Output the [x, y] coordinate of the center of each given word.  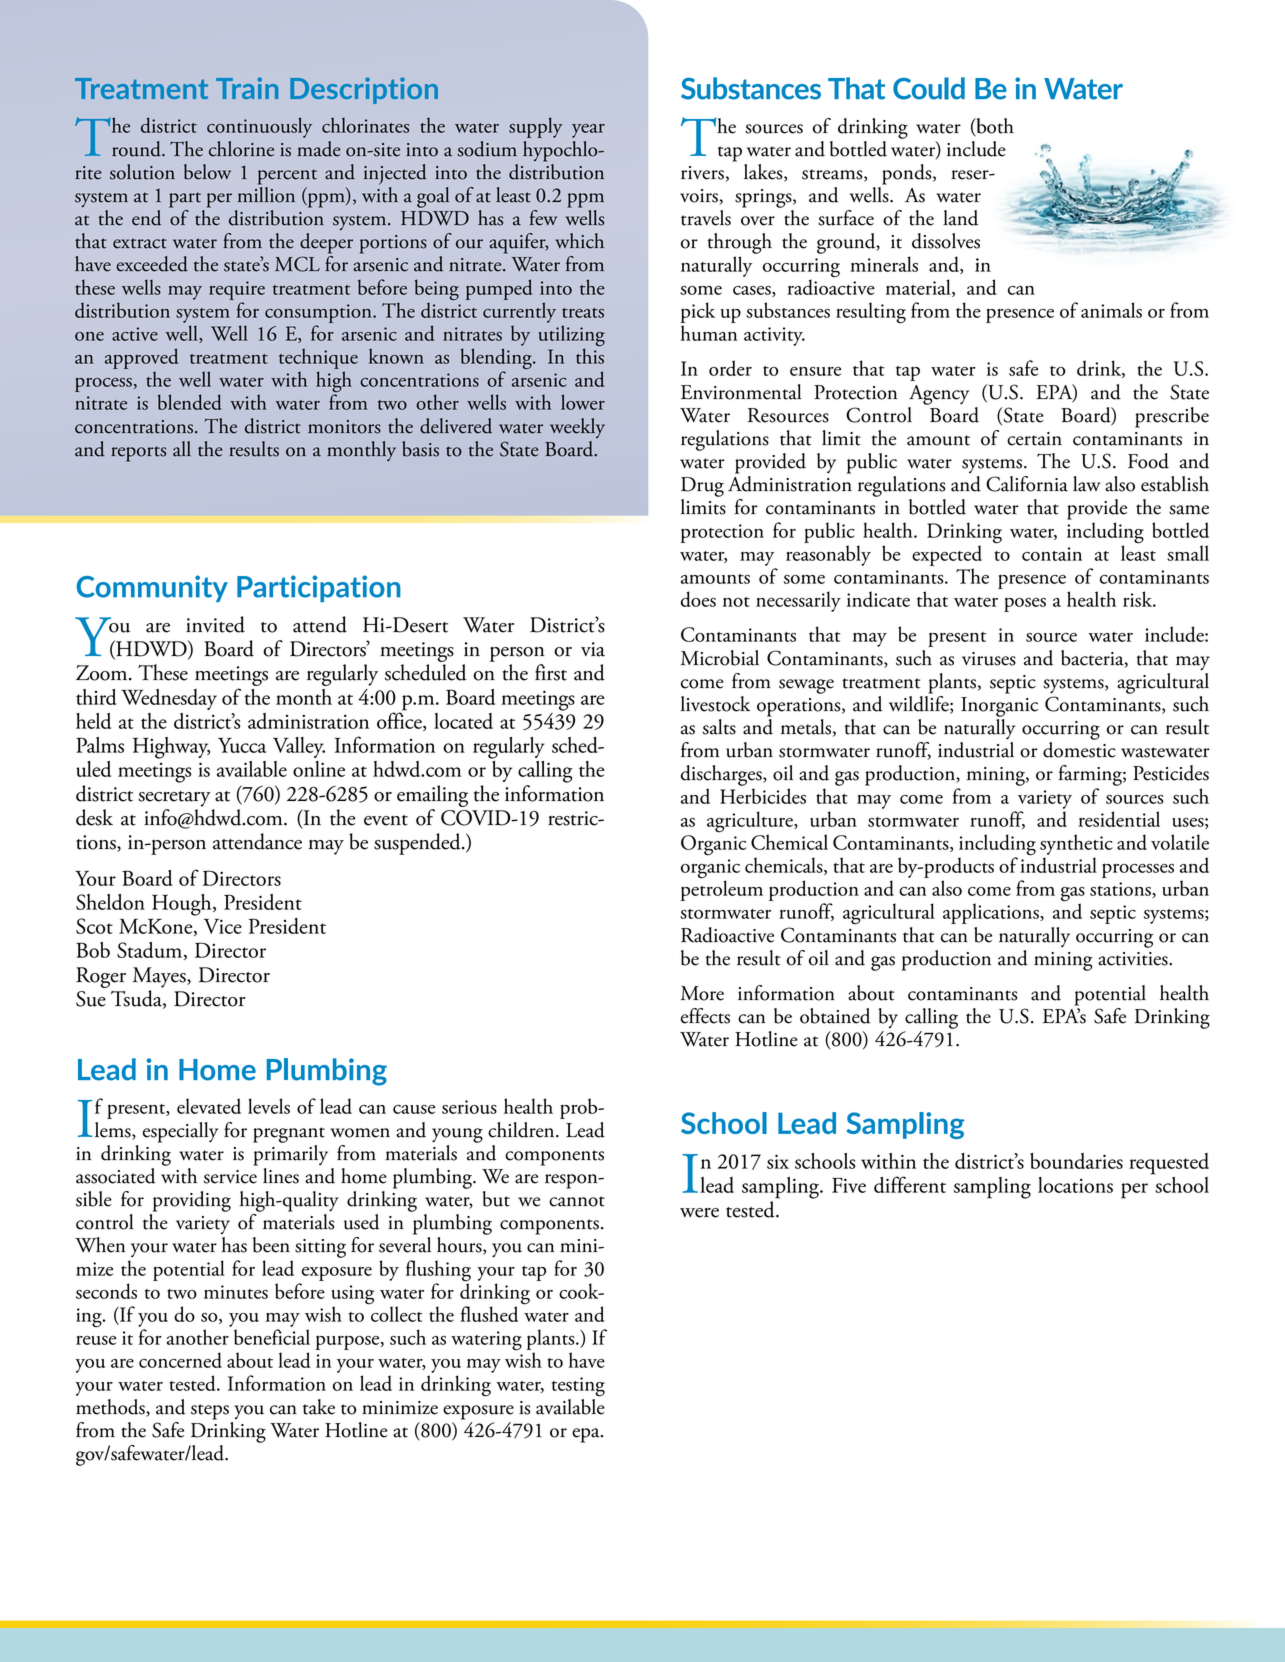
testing [578, 1387]
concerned [180, 1360]
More [702, 993]
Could [929, 88]
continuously [259, 127]
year [588, 131]
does [698, 599]
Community [152, 588]
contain [1052, 554]
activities [1134, 959]
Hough [183, 905]
